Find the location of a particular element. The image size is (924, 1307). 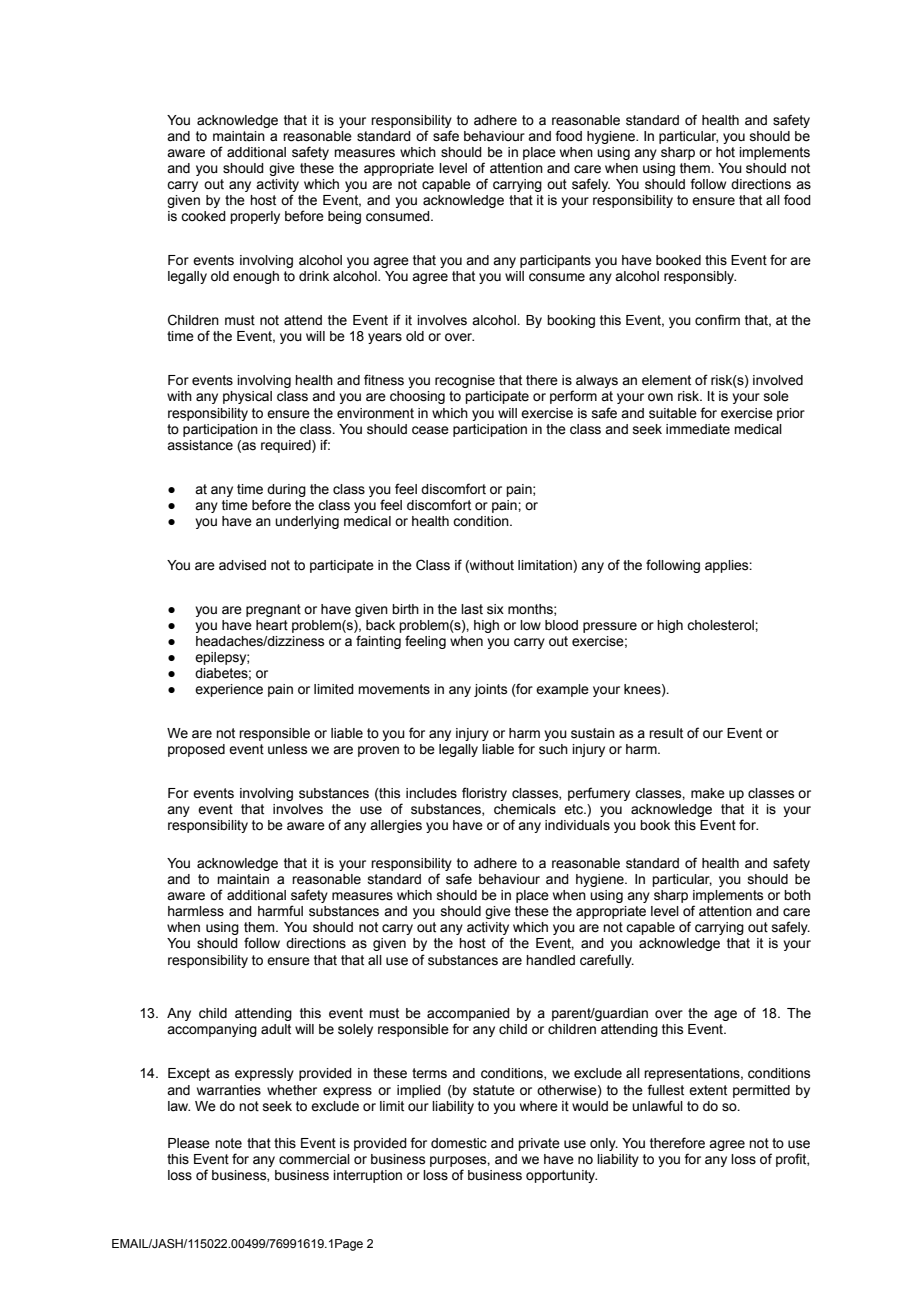

physical is located at coordinates (247, 397).
